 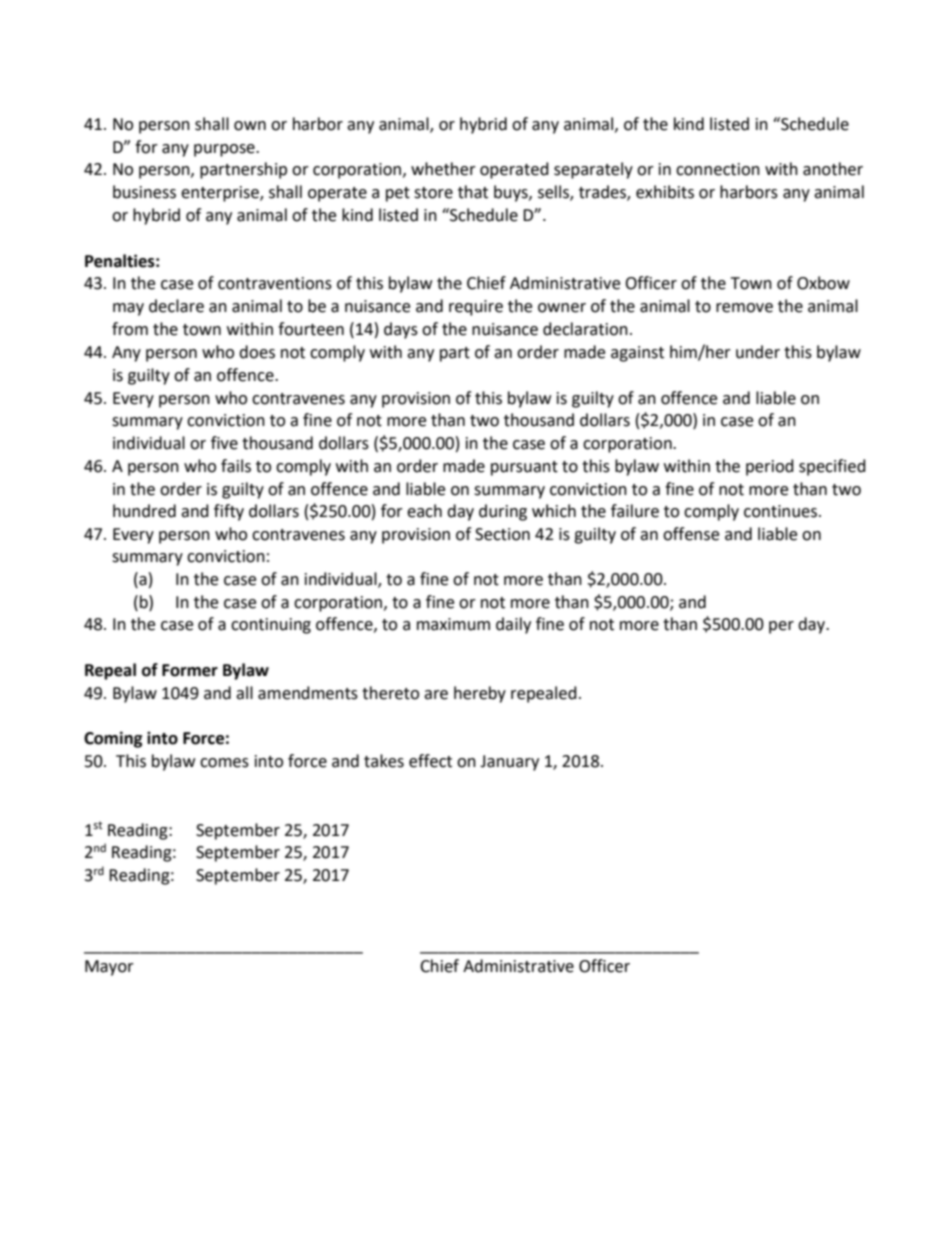 I want to click on enterprise, so click(x=221, y=194).
